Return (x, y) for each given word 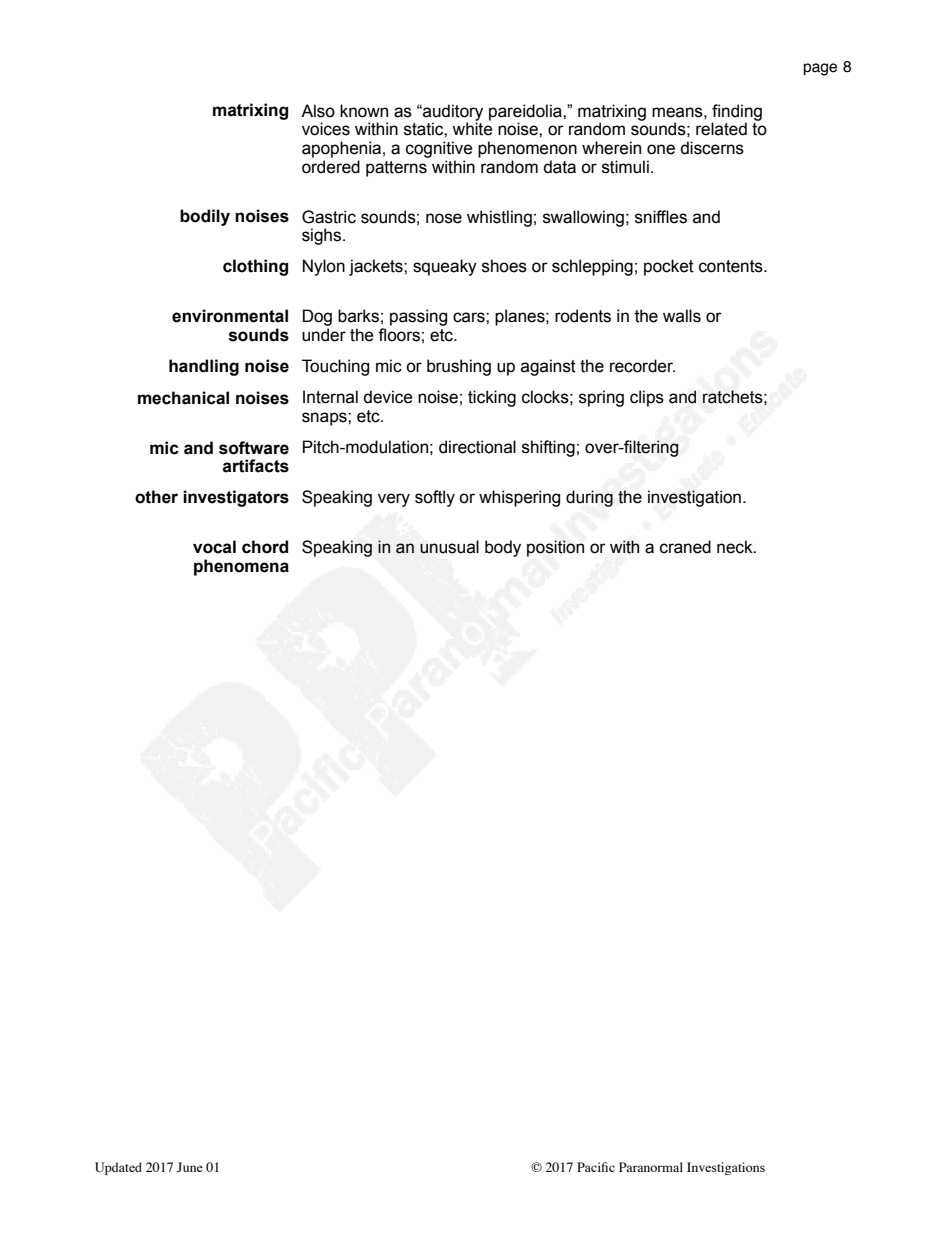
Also (318, 111)
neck (736, 547)
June (190, 1167)
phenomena (241, 567)
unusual (449, 547)
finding (737, 113)
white (472, 129)
